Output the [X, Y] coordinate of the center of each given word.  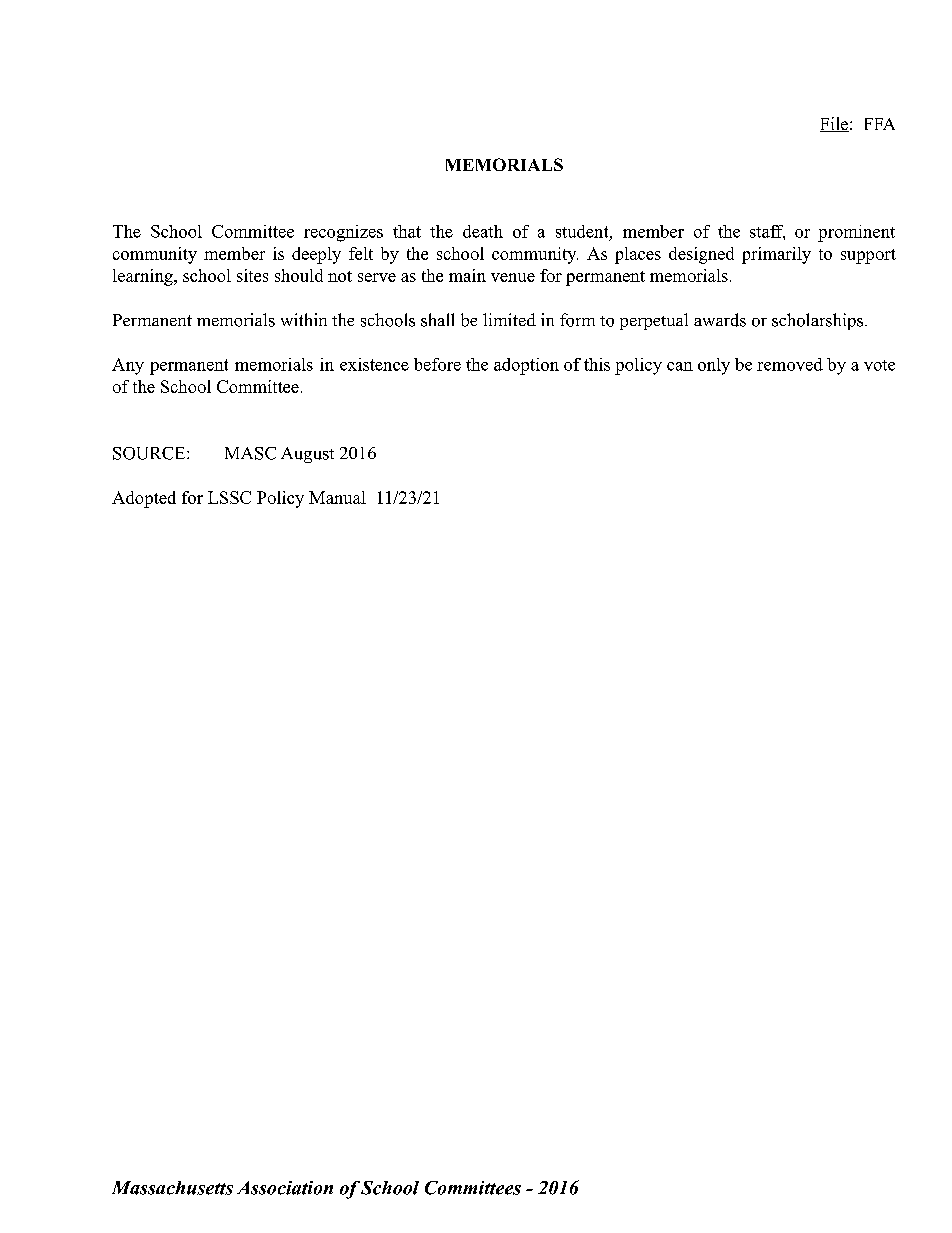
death [483, 231]
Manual [337, 497]
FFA [880, 124]
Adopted [144, 499]
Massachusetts [172, 1188]
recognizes [343, 233]
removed [790, 364]
